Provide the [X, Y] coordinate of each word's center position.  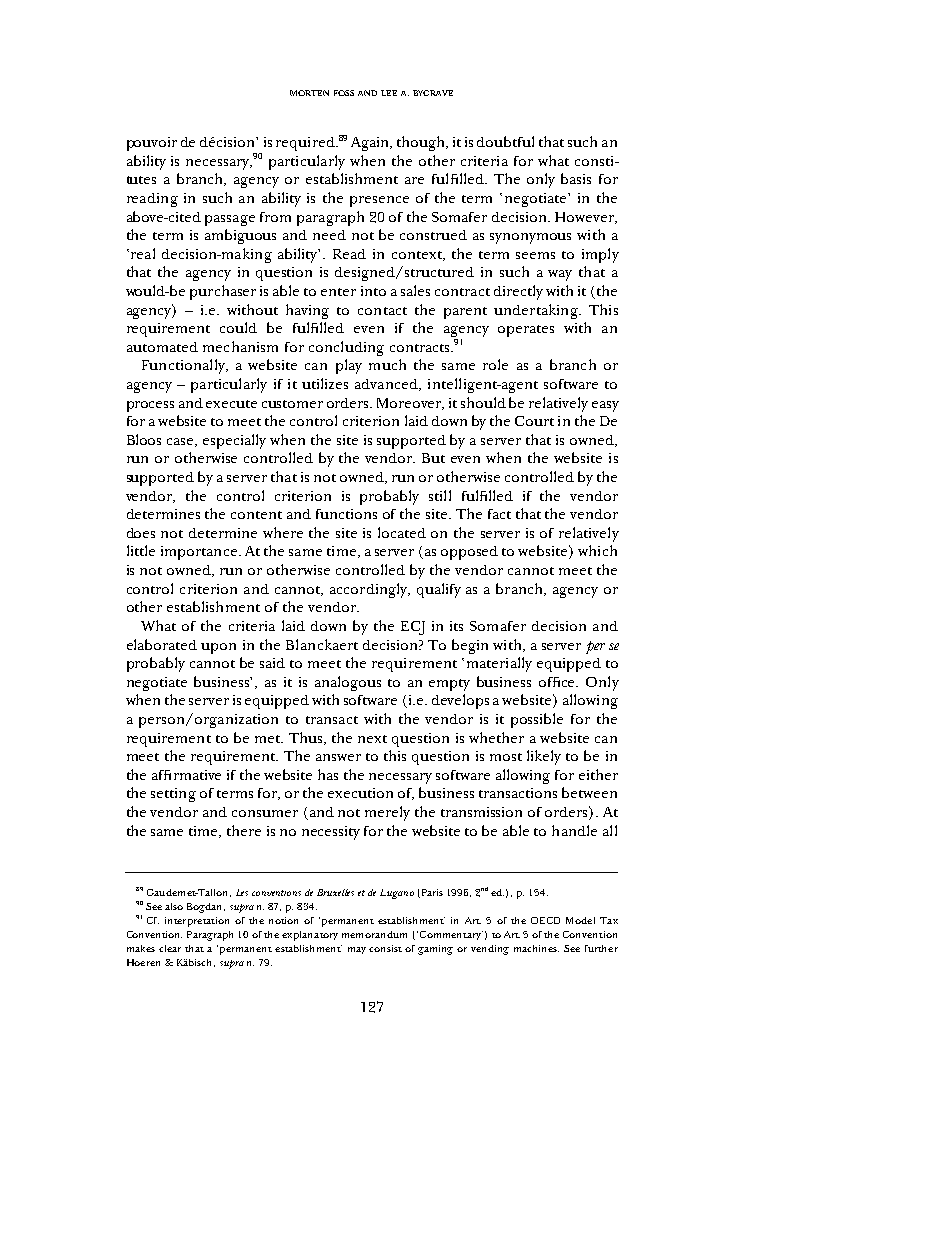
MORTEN [309, 93]
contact [382, 311]
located [402, 532]
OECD [545, 920]
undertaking [537, 311]
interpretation [197, 922]
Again [371, 144]
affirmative [186, 775]
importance [199, 553]
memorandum [374, 934]
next [372, 739]
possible [537, 720]
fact [499, 514]
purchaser [223, 292]
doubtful [505, 141]
